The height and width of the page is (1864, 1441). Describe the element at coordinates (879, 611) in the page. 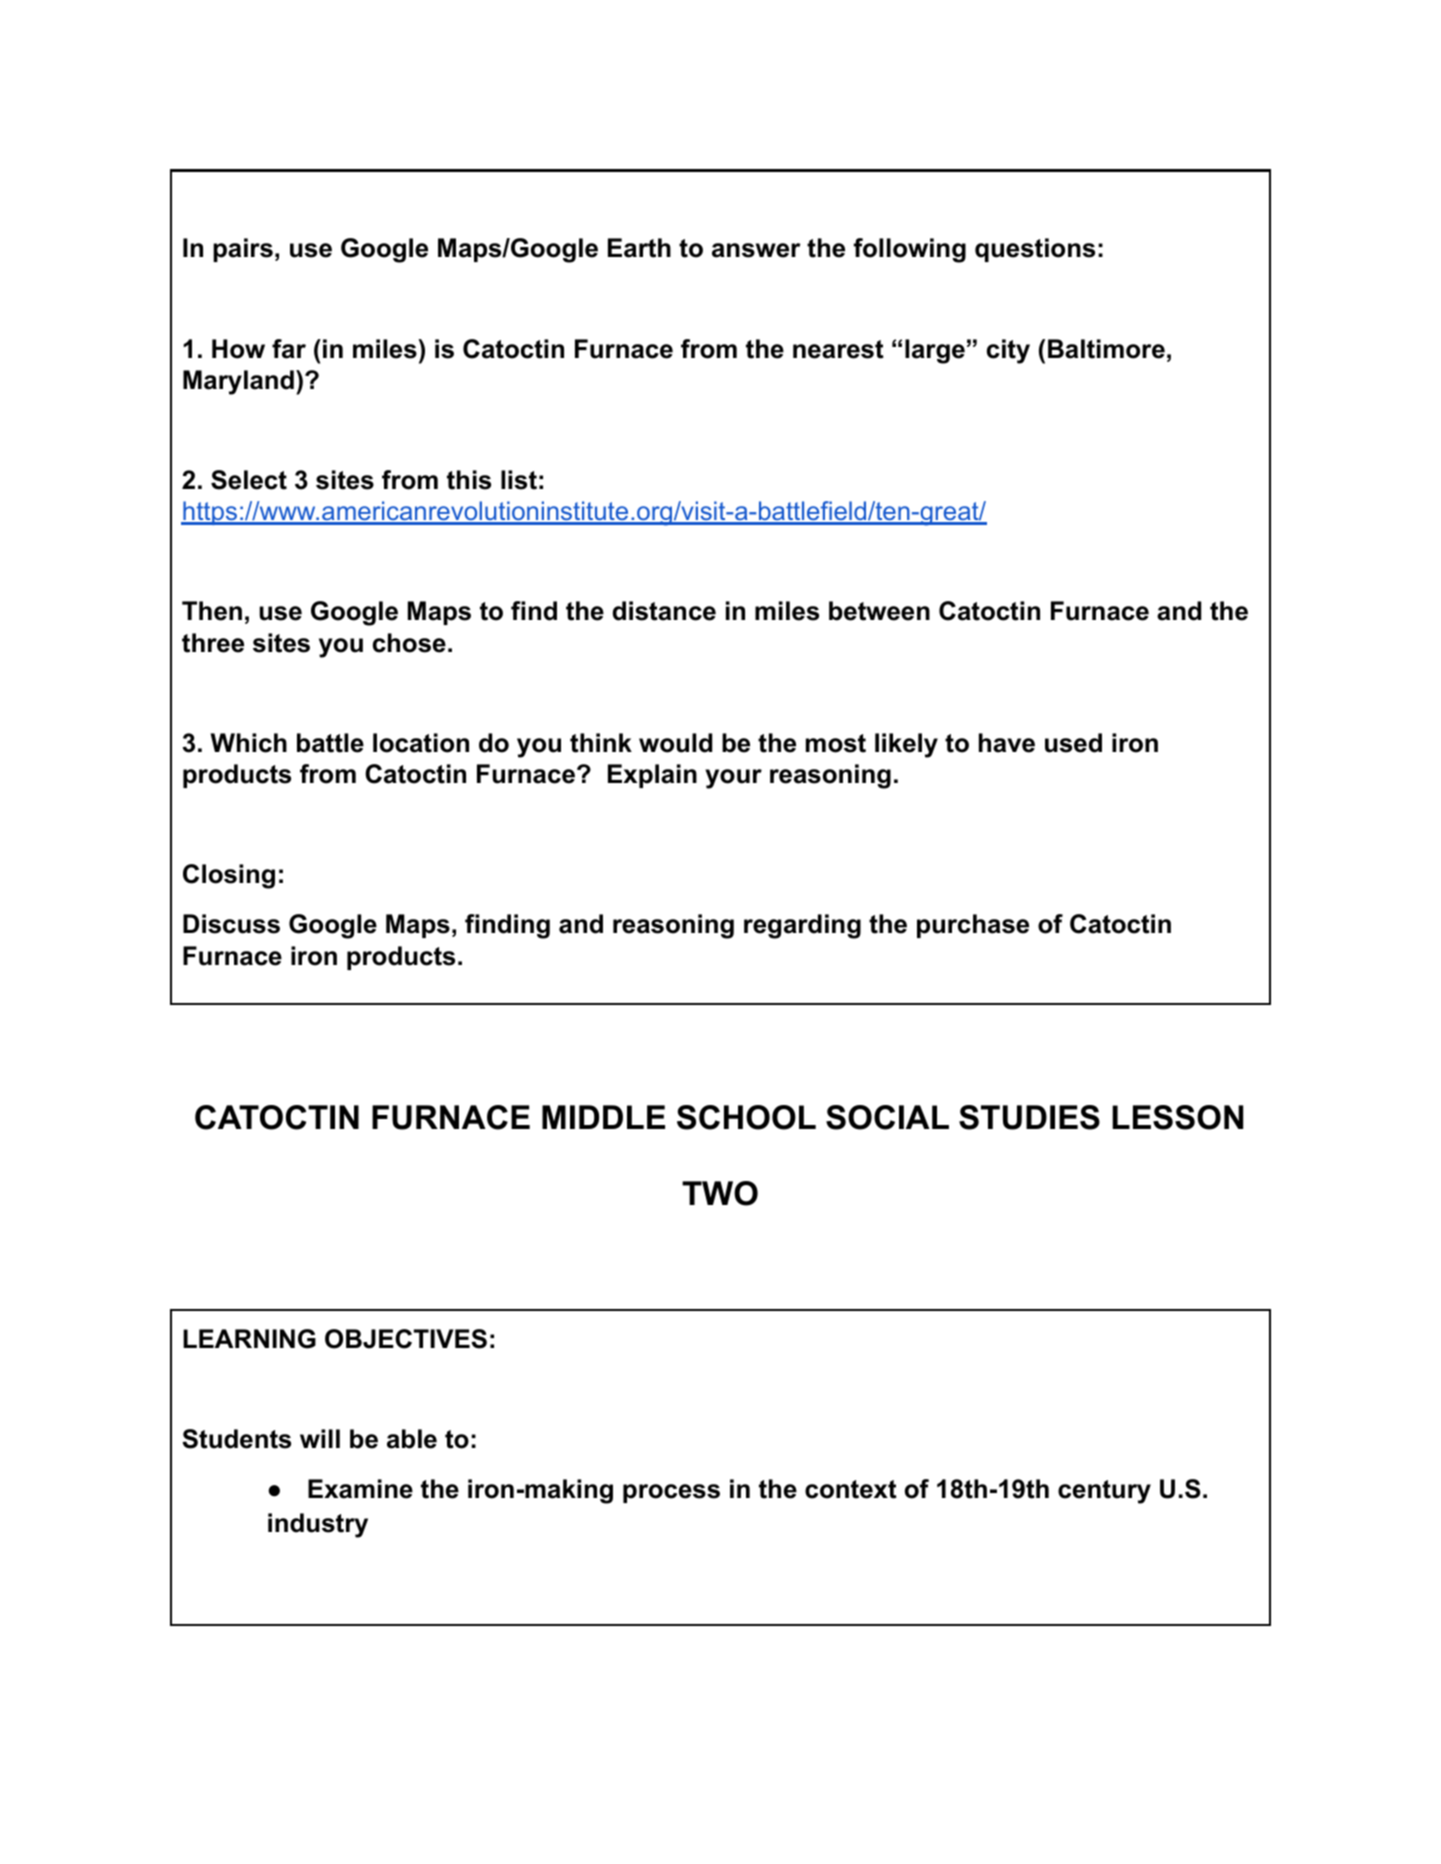

I see `between` at that location.
